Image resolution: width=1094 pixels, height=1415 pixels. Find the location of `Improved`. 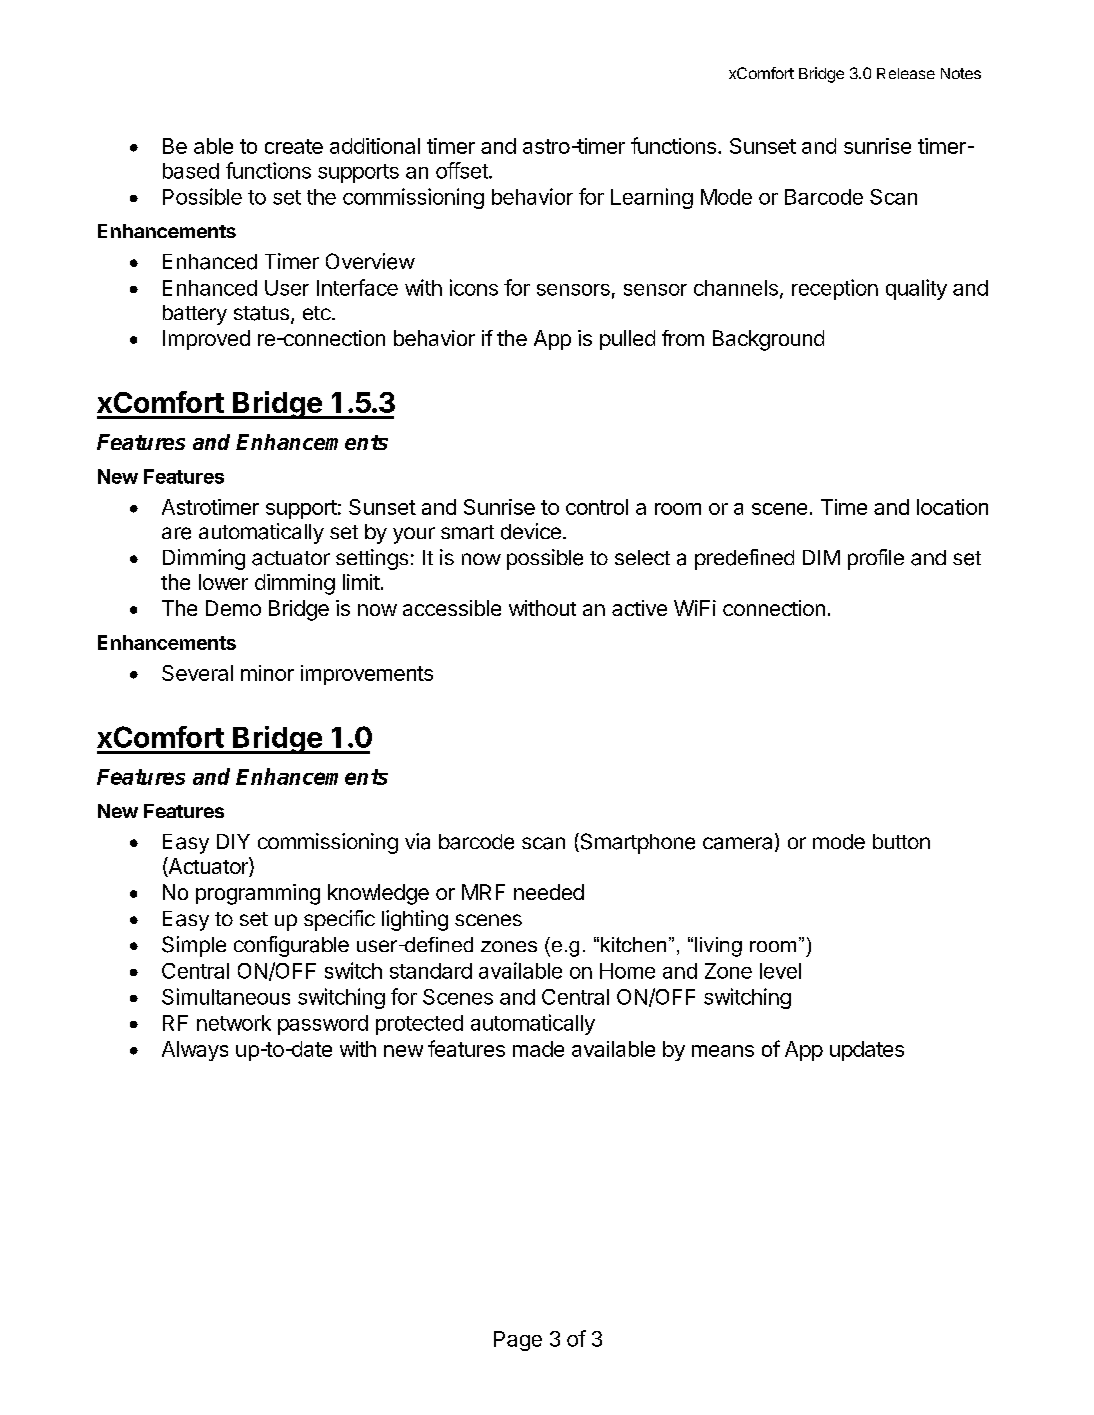

Improved is located at coordinates (206, 340).
